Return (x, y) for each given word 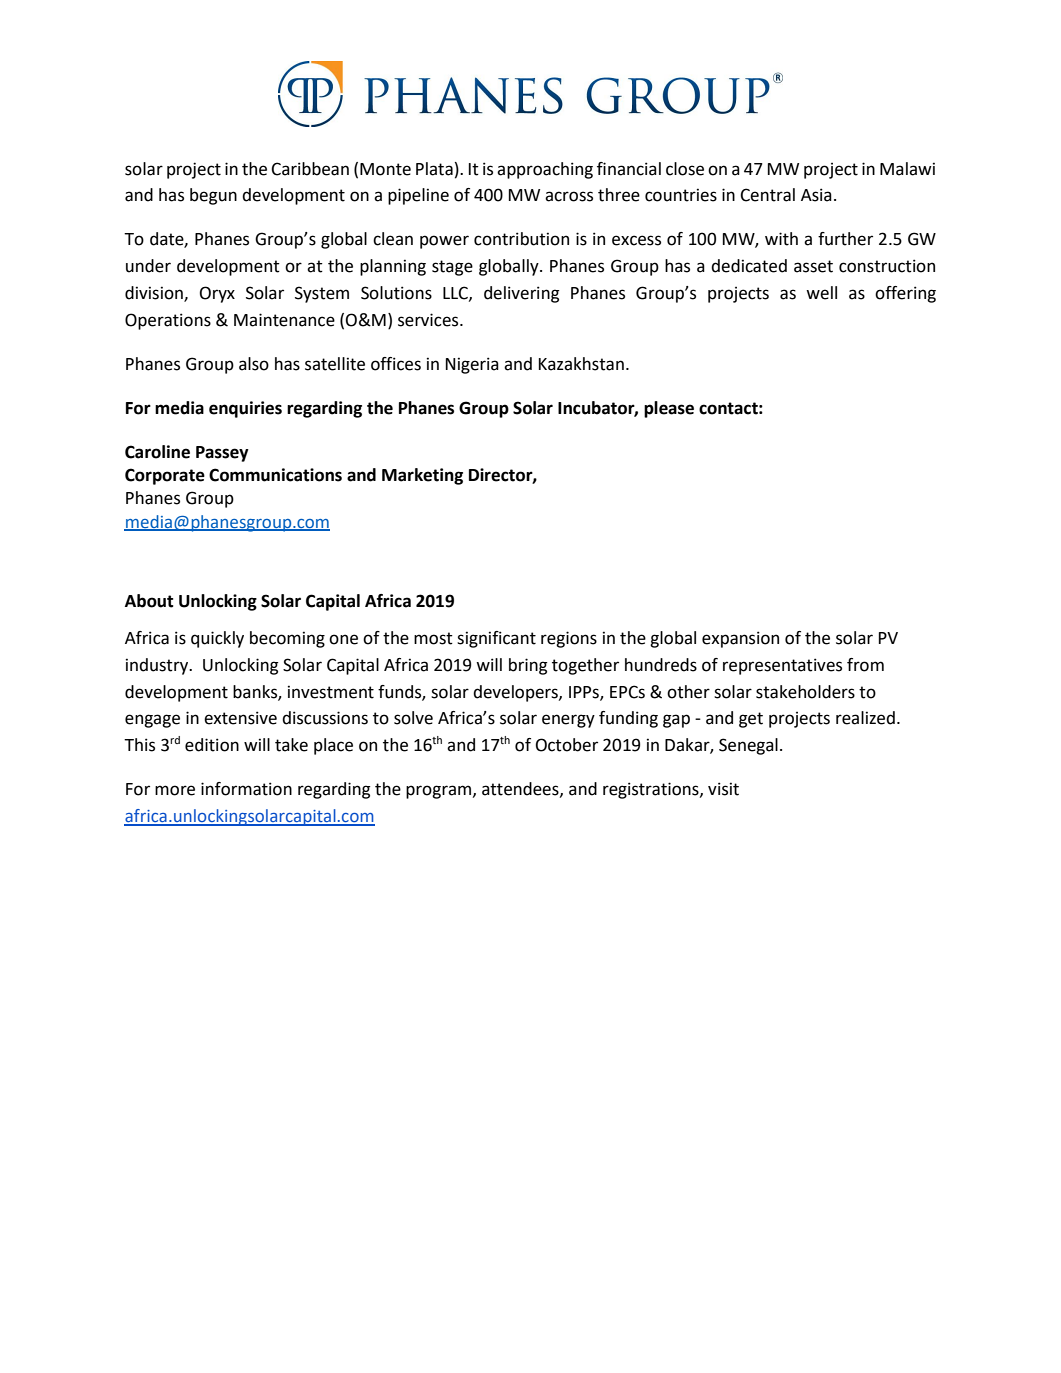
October (567, 745)
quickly (217, 639)
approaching (545, 170)
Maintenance (284, 320)
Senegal (748, 746)
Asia (816, 195)
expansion (740, 639)
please (669, 409)
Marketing (422, 476)
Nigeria (472, 365)
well (821, 293)
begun (213, 196)
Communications (275, 475)
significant (496, 639)
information (246, 789)
